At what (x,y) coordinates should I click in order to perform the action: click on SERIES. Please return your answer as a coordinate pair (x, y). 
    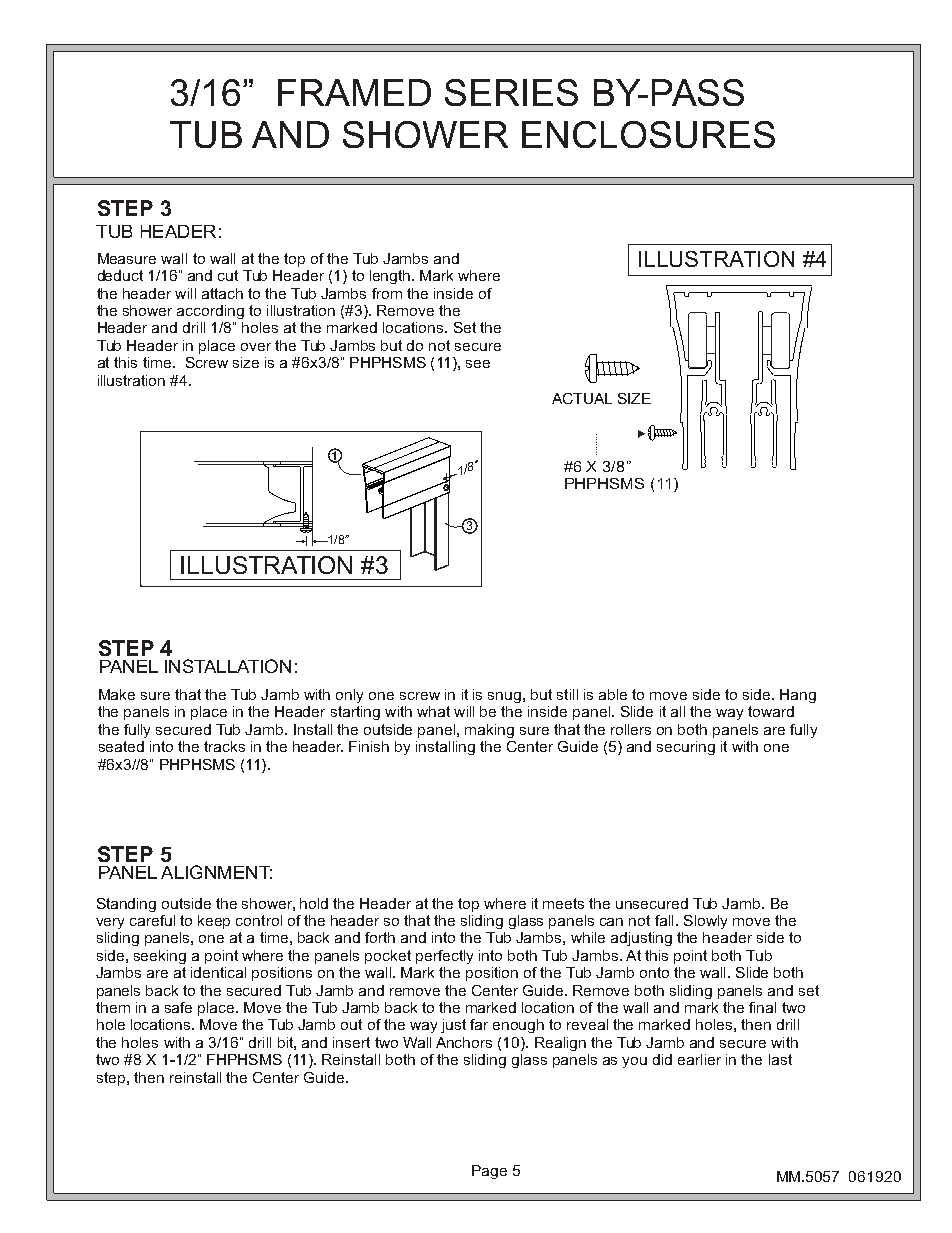
    Looking at the image, I should click on (511, 92).
